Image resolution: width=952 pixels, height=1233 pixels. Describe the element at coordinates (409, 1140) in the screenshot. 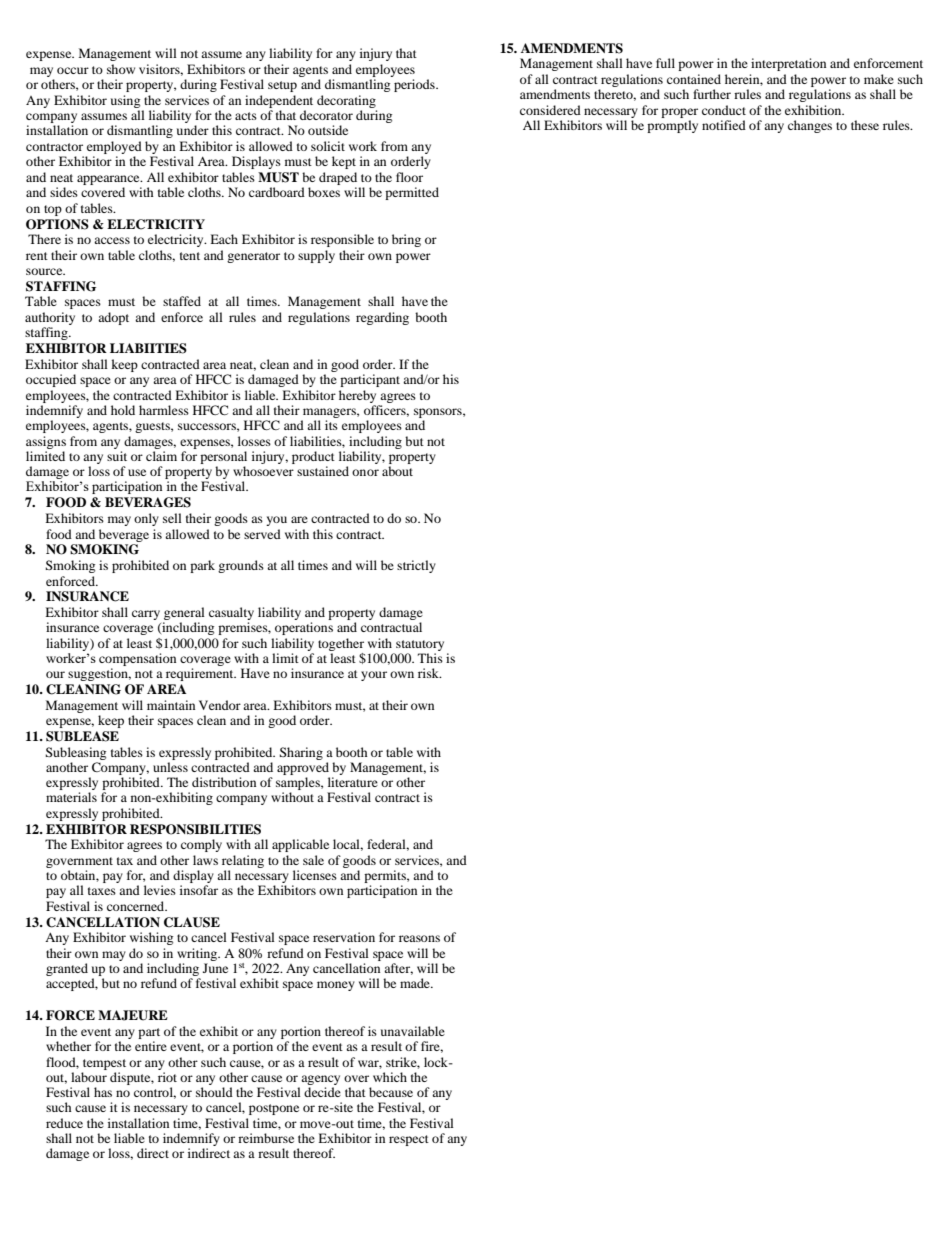

I see `respect` at that location.
